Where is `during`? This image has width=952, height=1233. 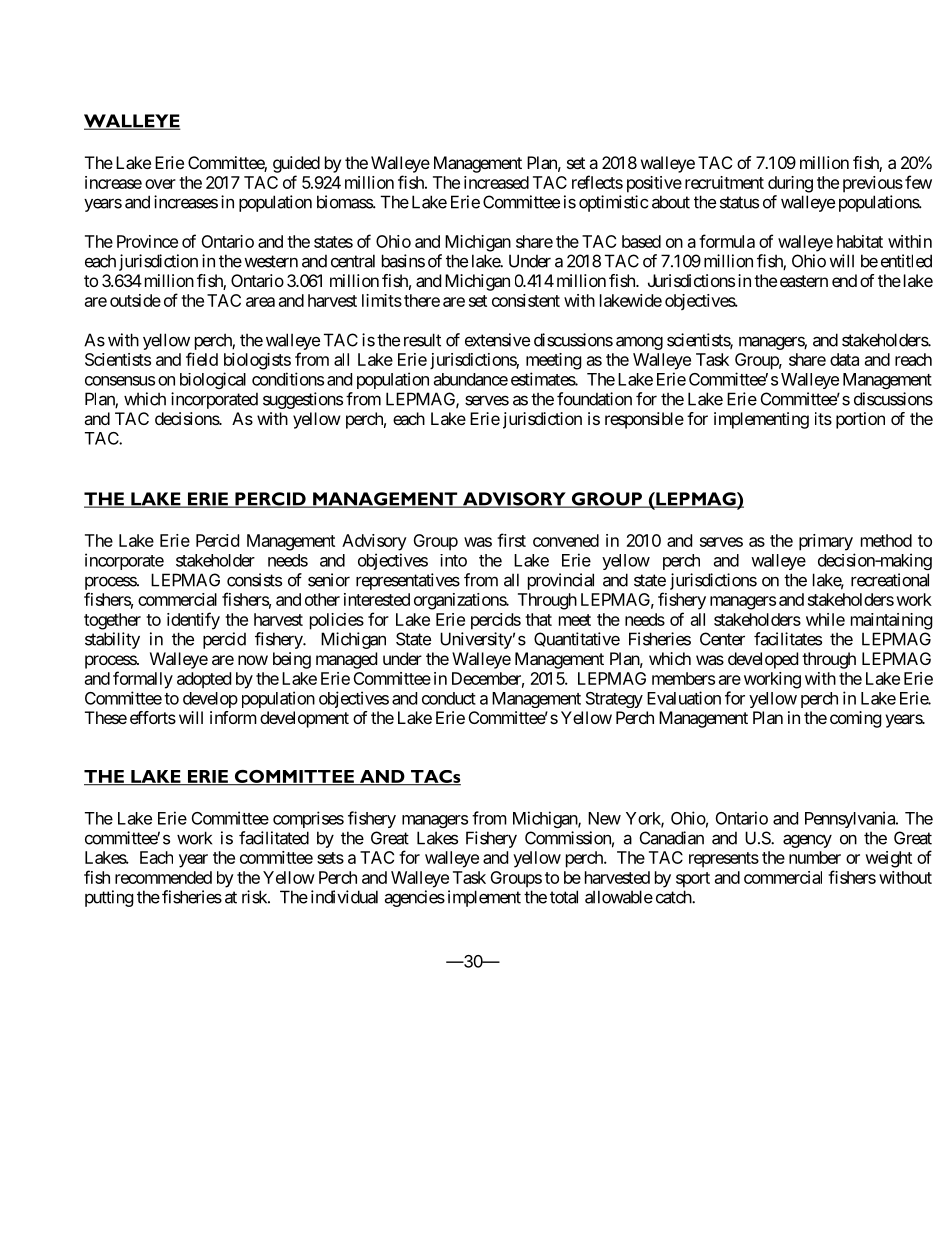 during is located at coordinates (790, 184).
